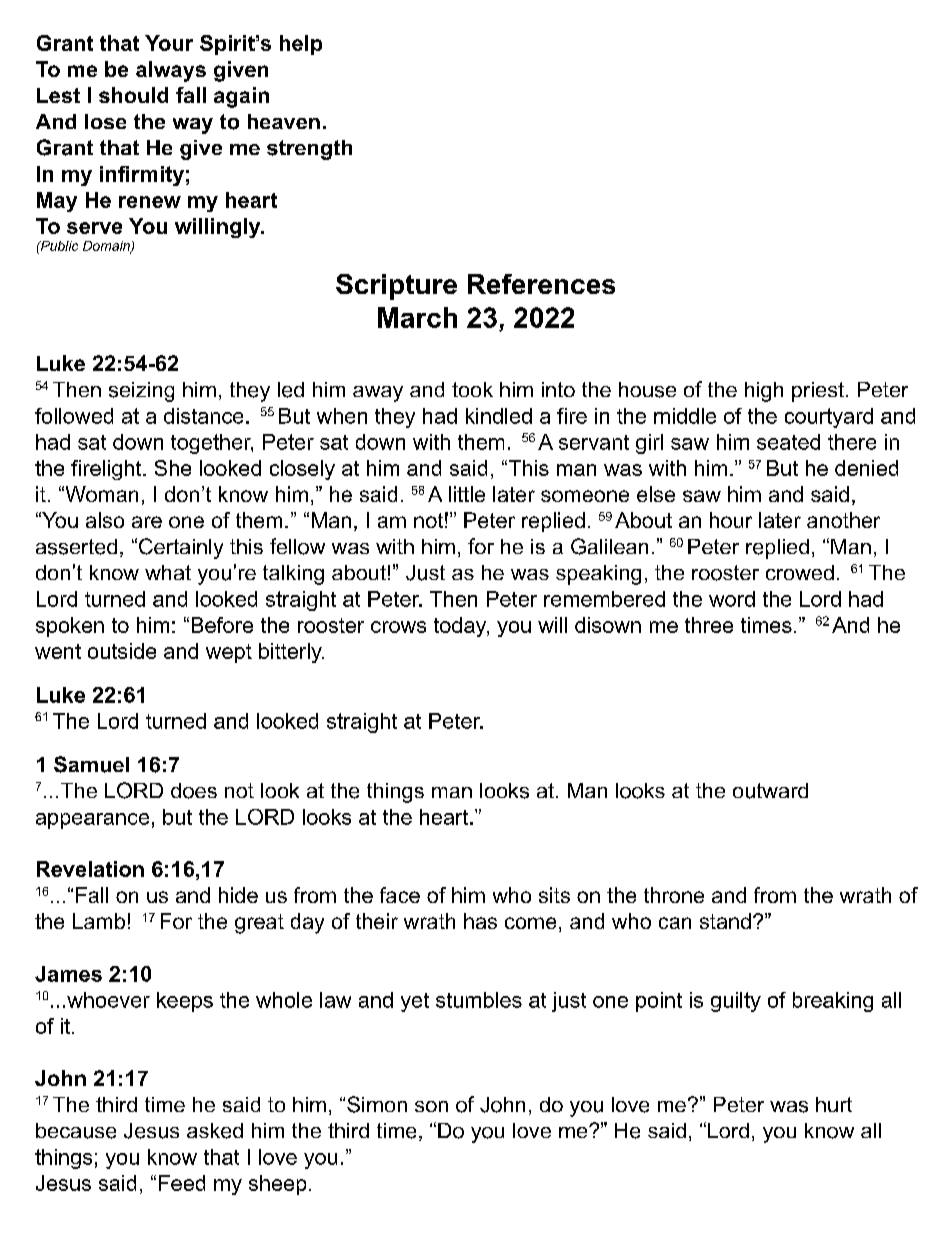 This image has height=1233, width=952. Describe the element at coordinates (168, 572) in the image. I see `what` at that location.
